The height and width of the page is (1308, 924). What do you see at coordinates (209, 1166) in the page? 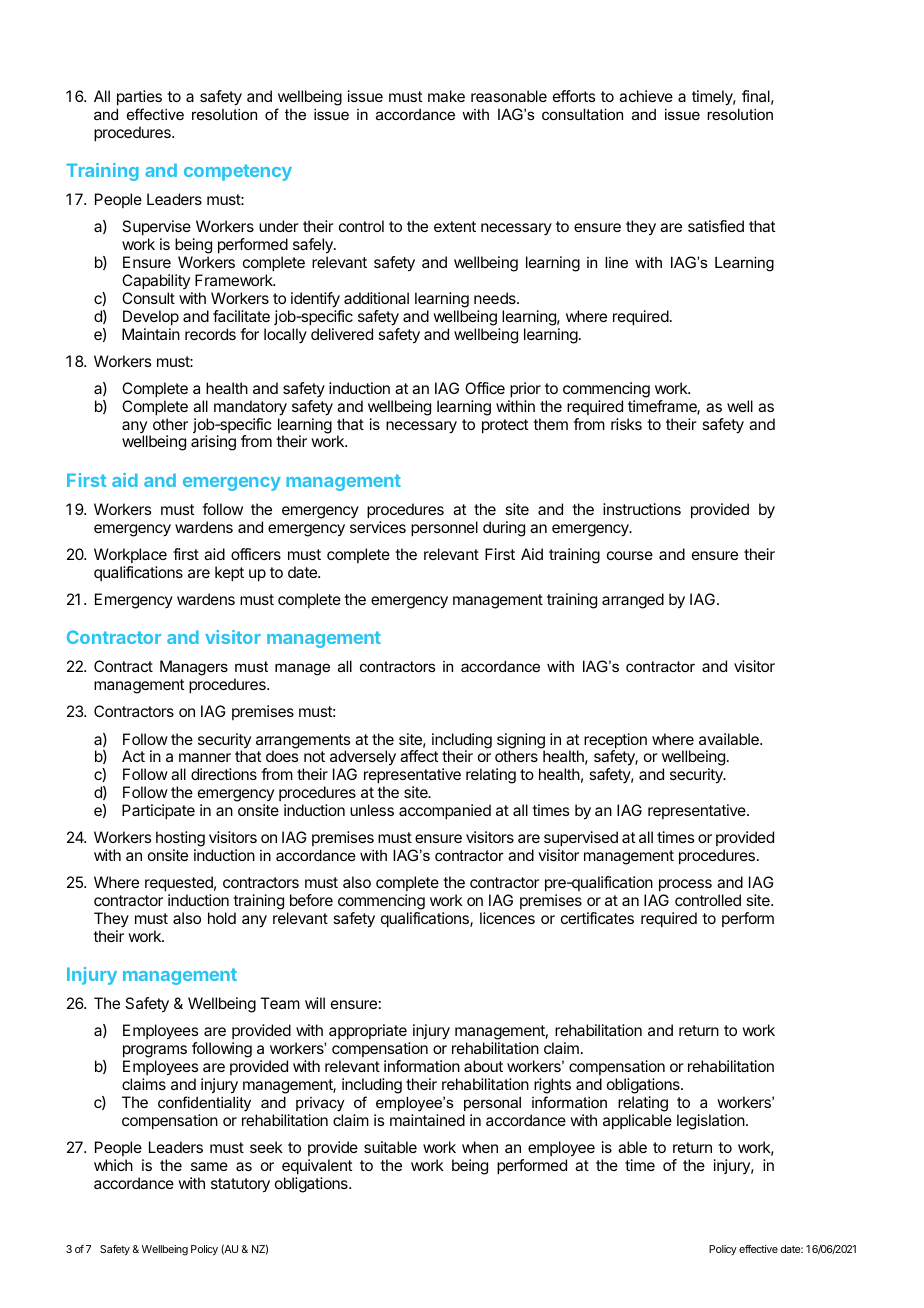
I see `same` at bounding box center [209, 1166].
